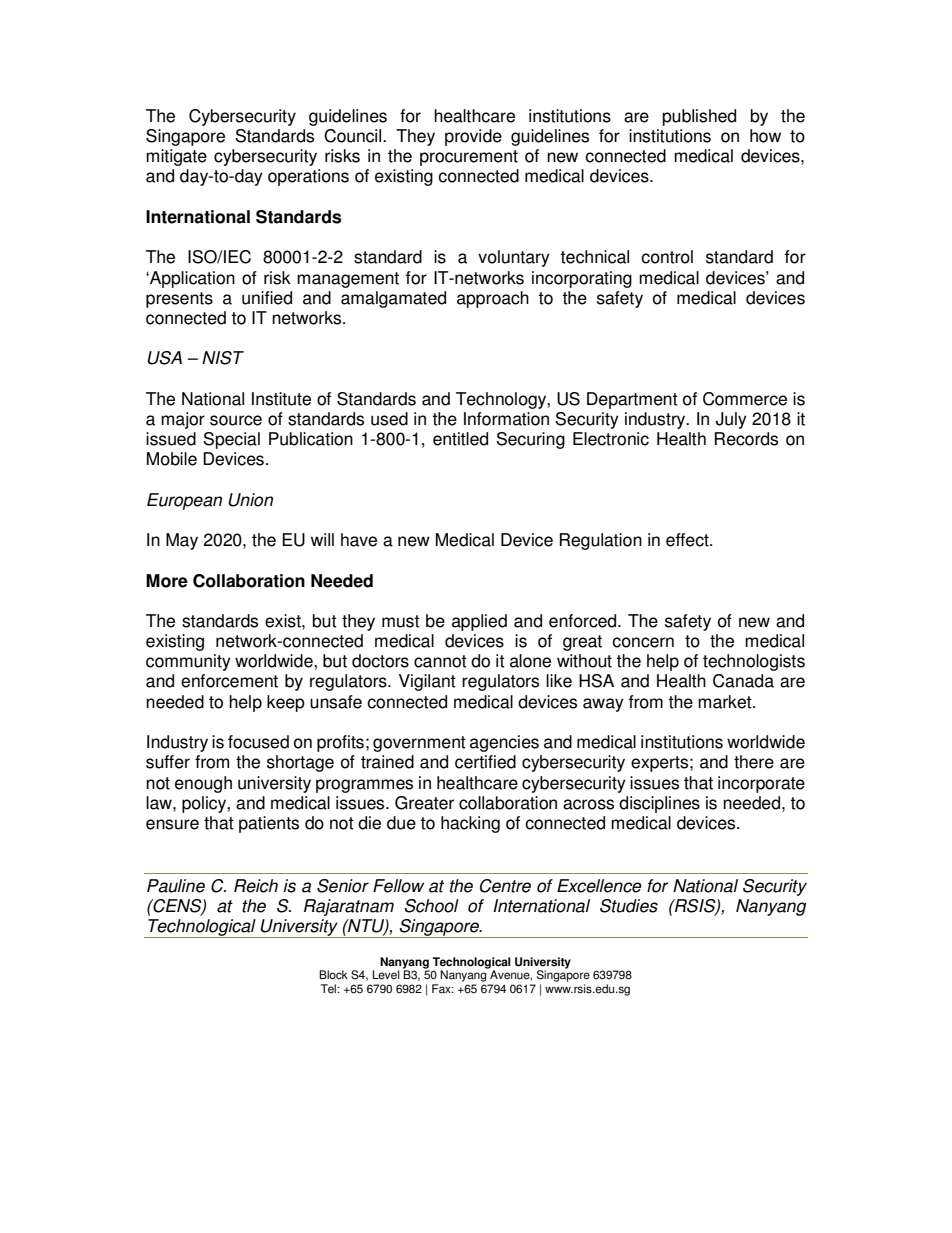 This image has width=952, height=1233. I want to click on market, so click(726, 702).
